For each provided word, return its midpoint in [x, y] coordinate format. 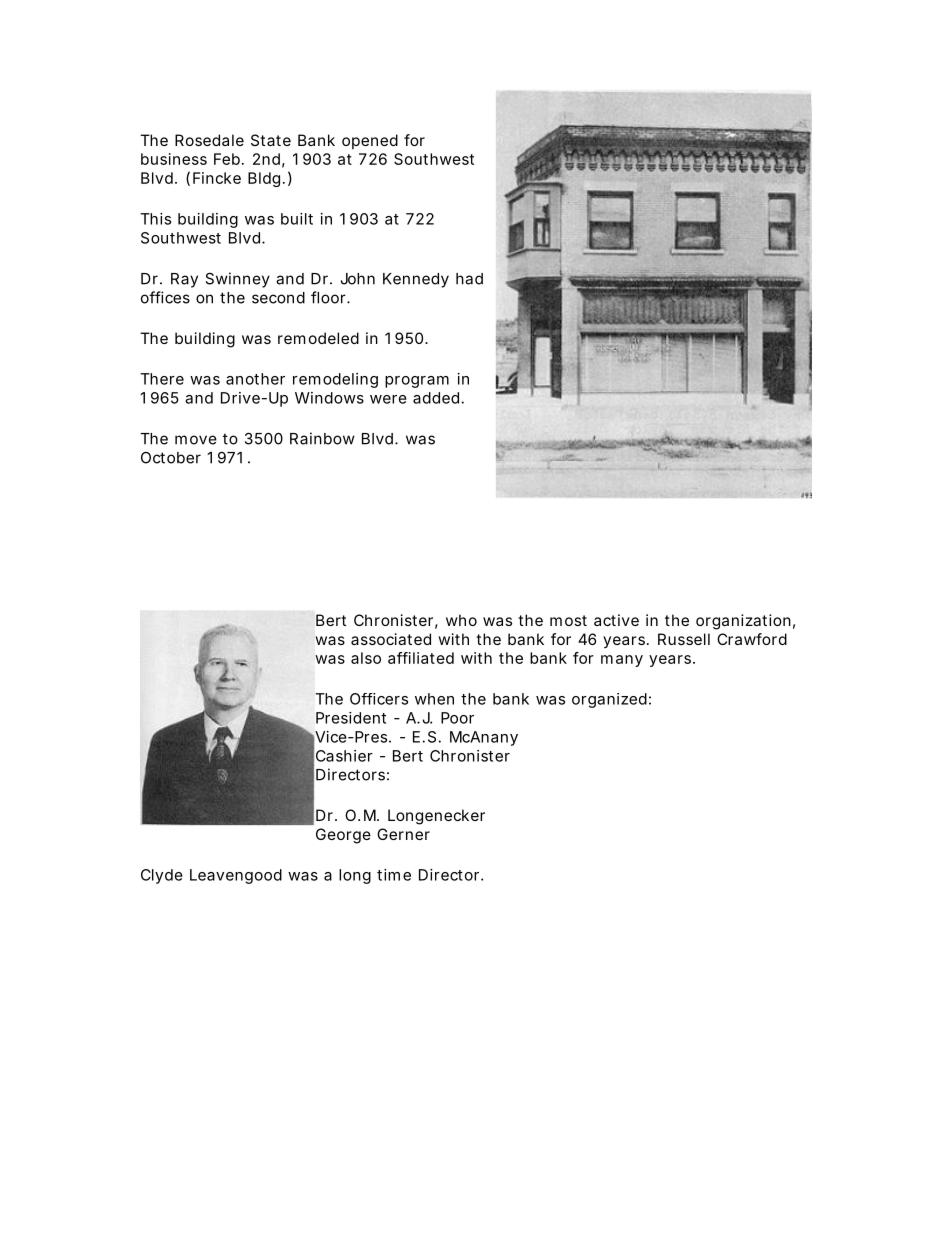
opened [370, 141]
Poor [457, 718]
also [366, 658]
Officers [379, 699]
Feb [227, 159]
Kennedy [416, 280]
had [469, 279]
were [388, 399]
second [278, 298]
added [436, 398]
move [196, 440]
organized [609, 700]
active [616, 620]
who [461, 620]
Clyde [162, 876]
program [417, 382]
